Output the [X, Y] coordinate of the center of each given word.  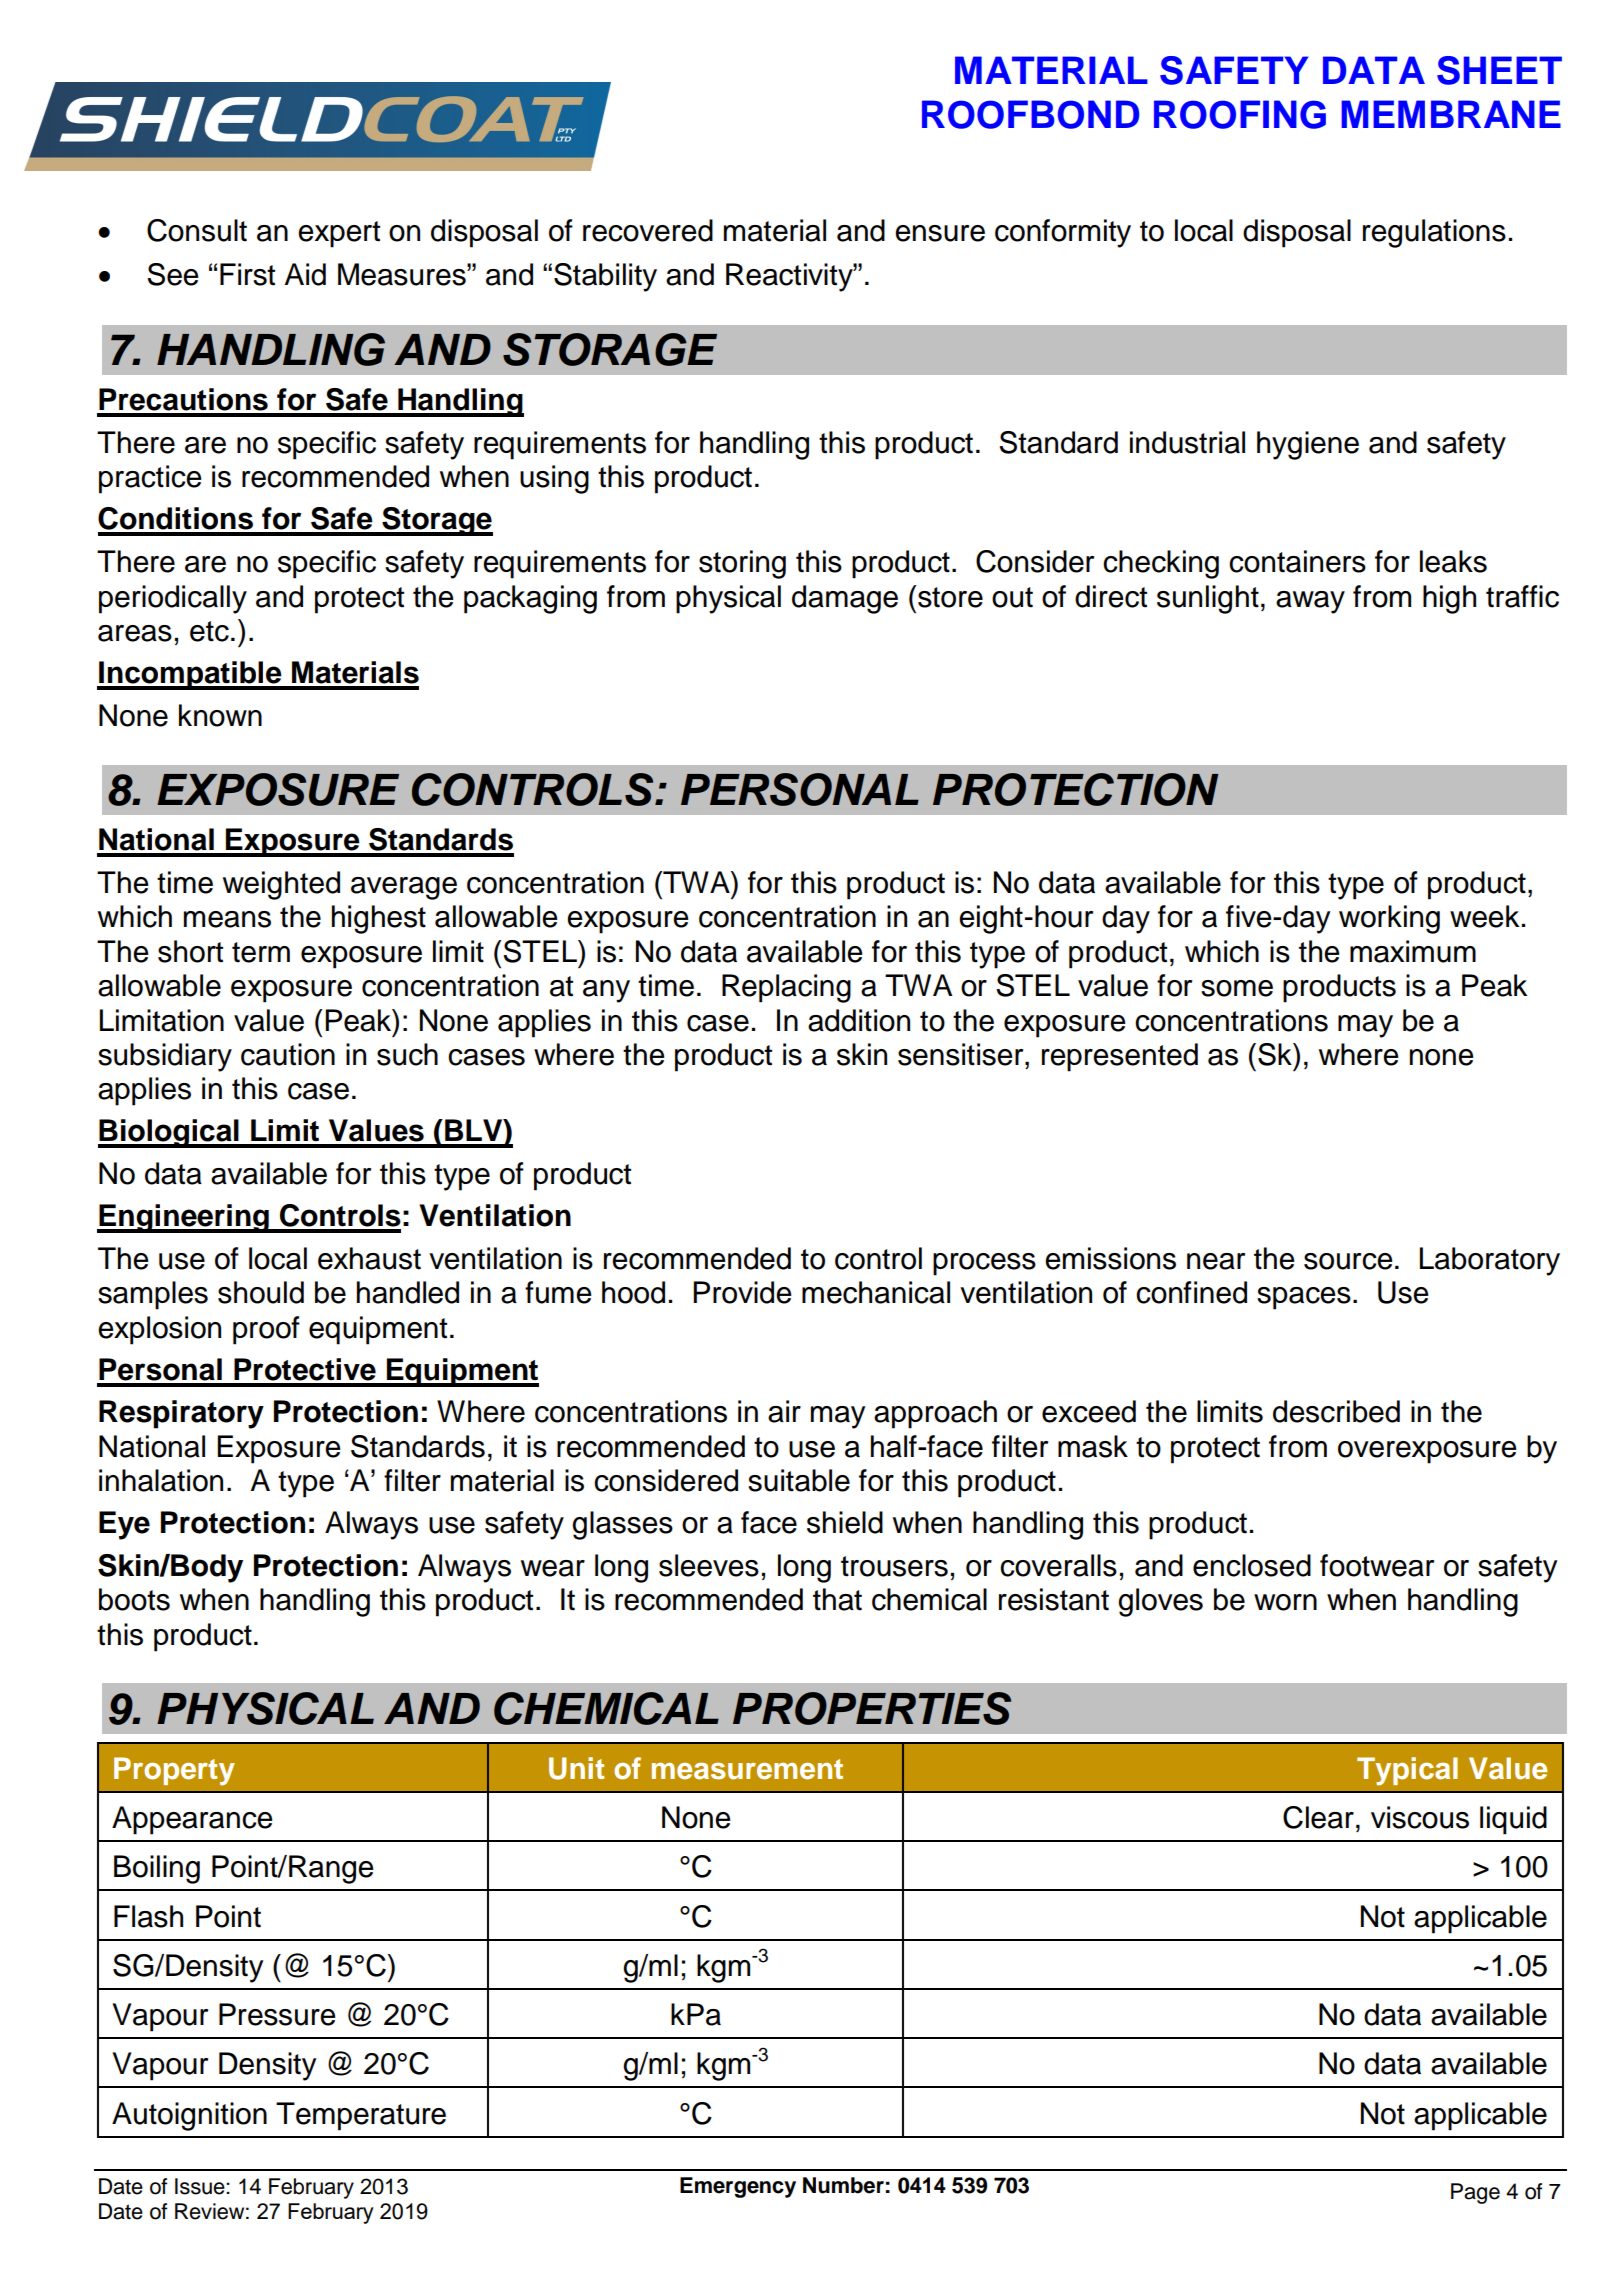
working [1389, 919]
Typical [1407, 1771]
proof [266, 1330]
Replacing [786, 988]
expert [339, 234]
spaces [1304, 1298]
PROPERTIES [872, 1708]
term [261, 952]
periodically [173, 599]
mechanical [876, 1292]
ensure [940, 233]
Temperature [361, 2116]
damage [845, 599]
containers [1297, 561]
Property [174, 1771]
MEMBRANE [1451, 114]
